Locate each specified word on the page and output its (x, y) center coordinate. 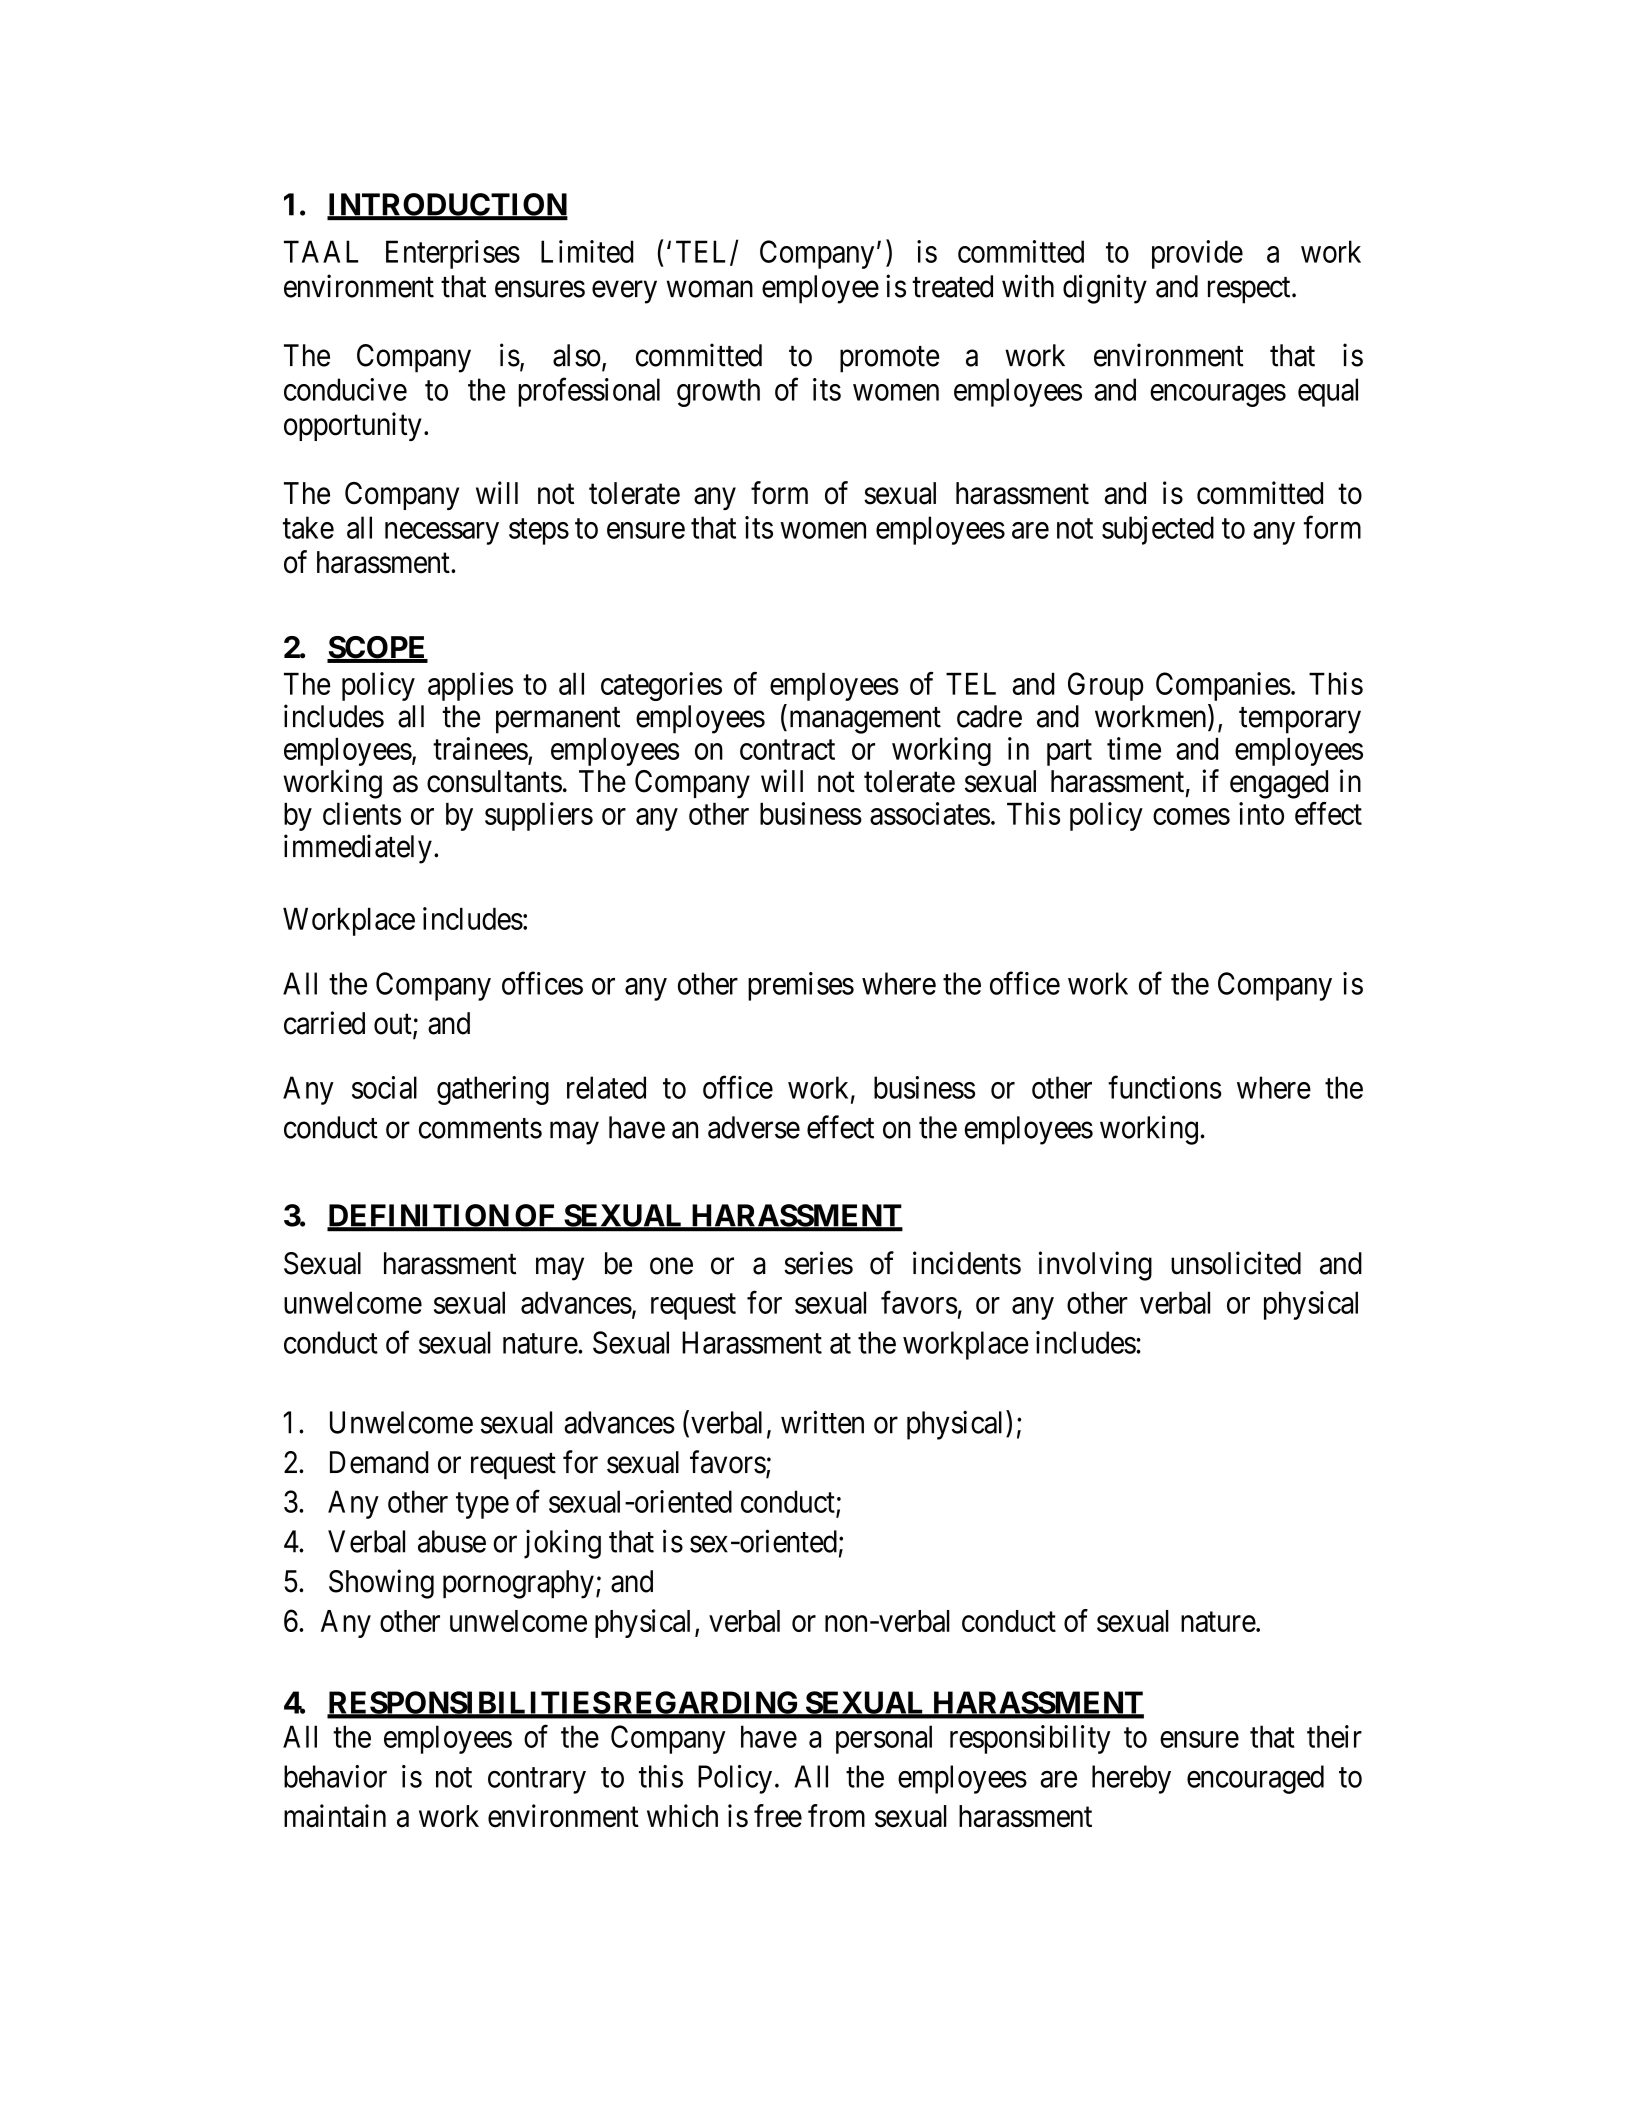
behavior (335, 1776)
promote (889, 359)
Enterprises (453, 254)
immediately (358, 849)
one (671, 1266)
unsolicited (1236, 1263)
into (1261, 813)
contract (787, 750)
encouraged (1255, 1779)
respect (1250, 290)
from (836, 1816)
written (822, 1422)
